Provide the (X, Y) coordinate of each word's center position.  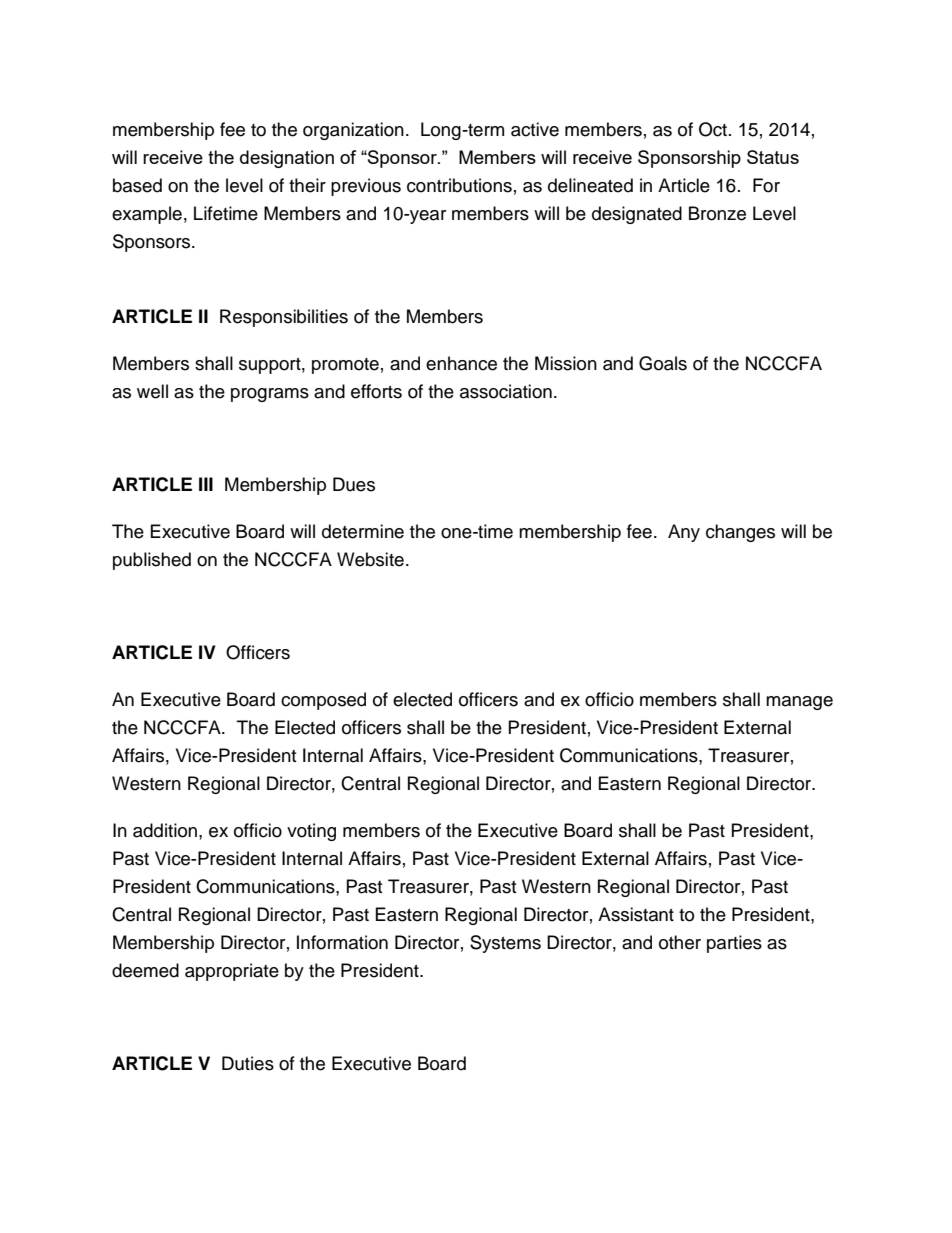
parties (734, 944)
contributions (459, 185)
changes (740, 533)
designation (287, 159)
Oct (714, 129)
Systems (505, 944)
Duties (248, 1063)
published (152, 561)
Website (370, 559)
